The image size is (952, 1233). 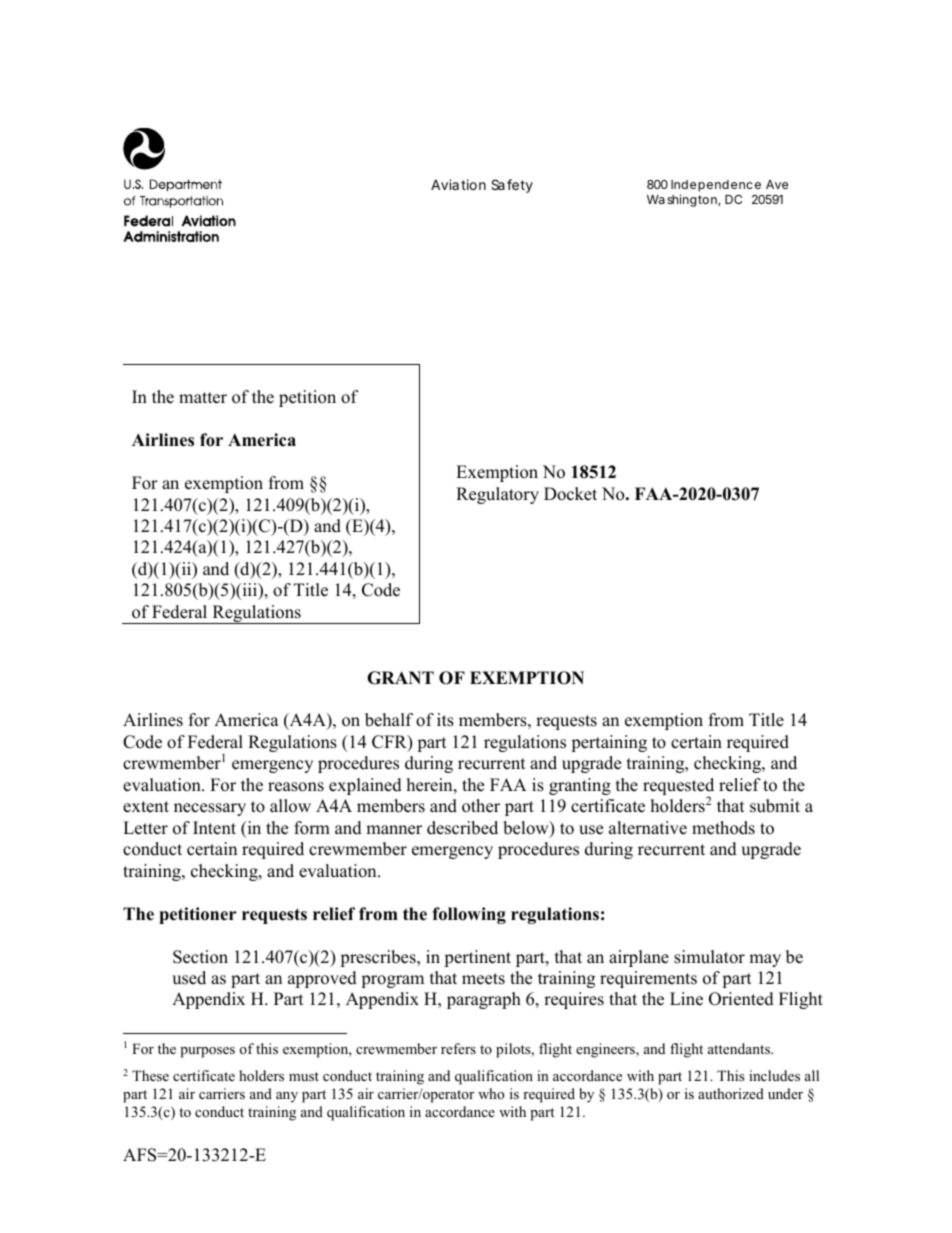 I want to click on purposes, so click(x=207, y=1052).
